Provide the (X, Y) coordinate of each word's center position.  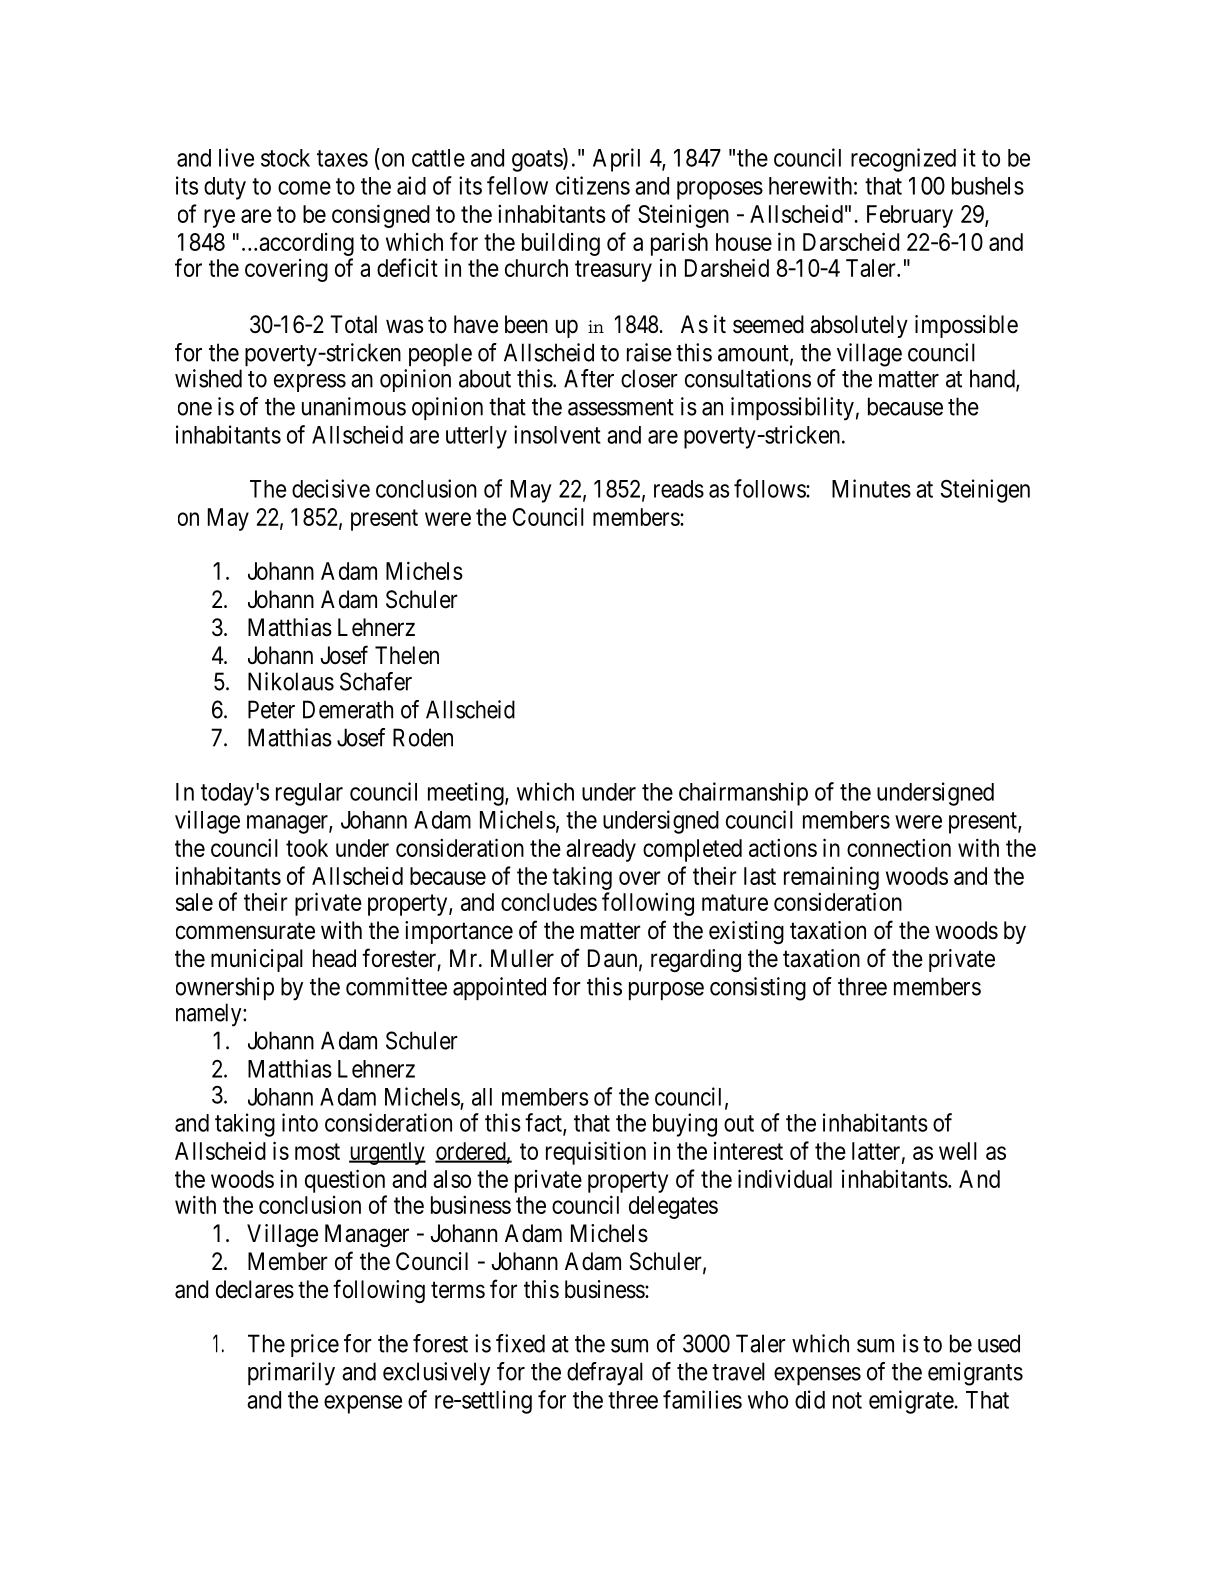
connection (899, 848)
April (616, 160)
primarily (291, 1374)
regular (309, 794)
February (910, 216)
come (304, 188)
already (601, 850)
